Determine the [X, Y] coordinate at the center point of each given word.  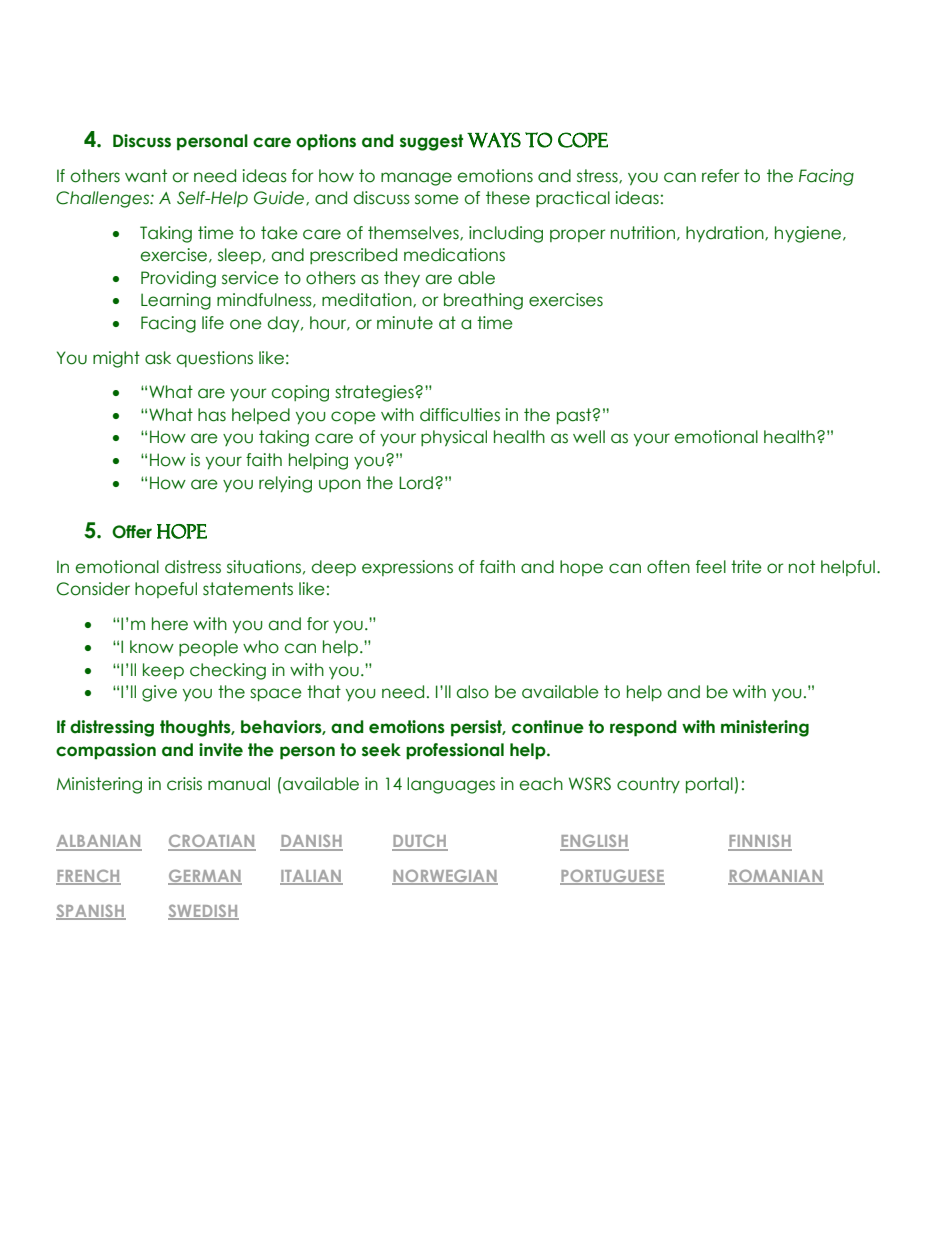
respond [643, 728]
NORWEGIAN [445, 877]
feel [711, 567]
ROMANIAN [776, 877]
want [146, 176]
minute [405, 323]
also [473, 692]
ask [158, 358]
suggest [431, 142]
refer [720, 176]
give [159, 693]
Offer [132, 532]
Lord [416, 483]
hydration [726, 234]
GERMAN [205, 877]
